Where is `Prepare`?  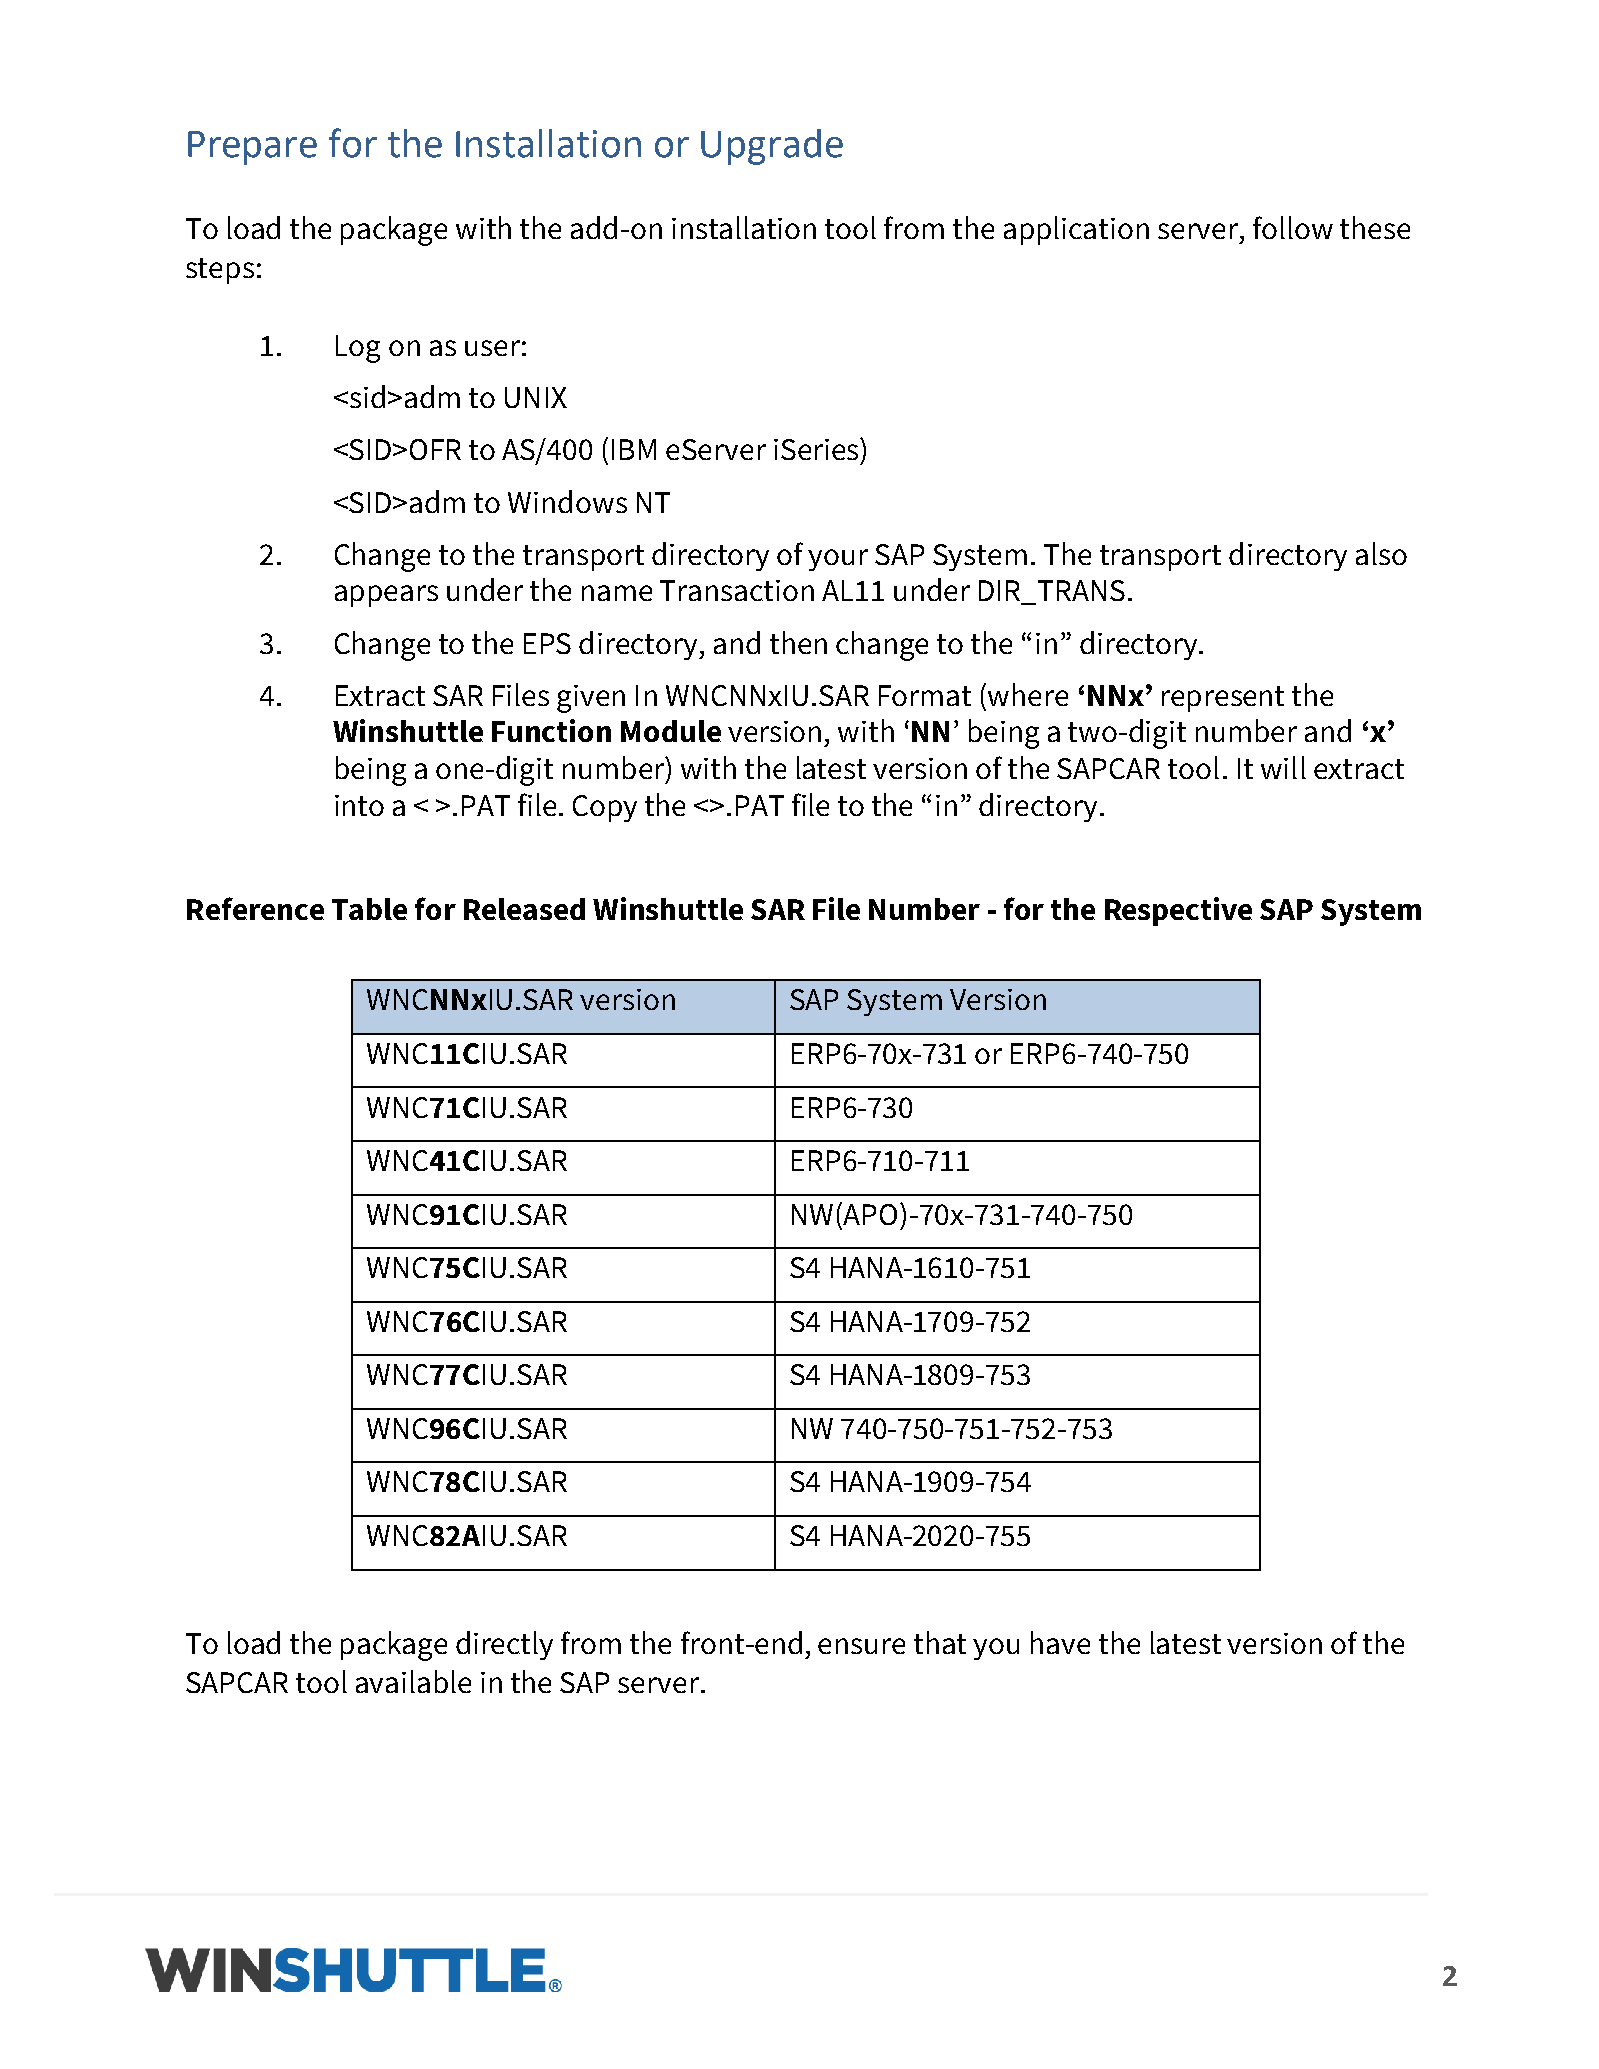 Prepare is located at coordinates (252, 148).
